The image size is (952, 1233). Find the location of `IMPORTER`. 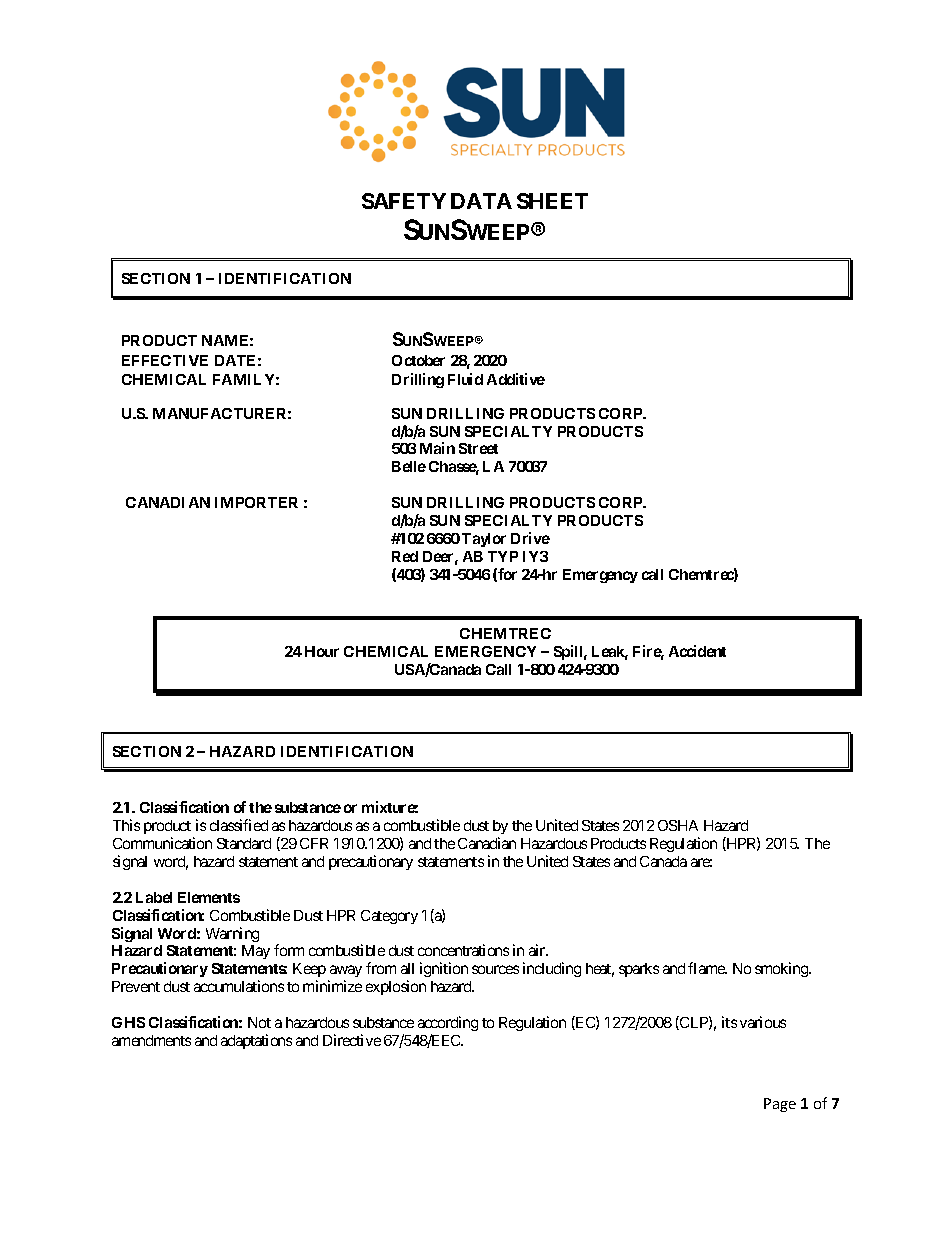

IMPORTER is located at coordinates (256, 502).
